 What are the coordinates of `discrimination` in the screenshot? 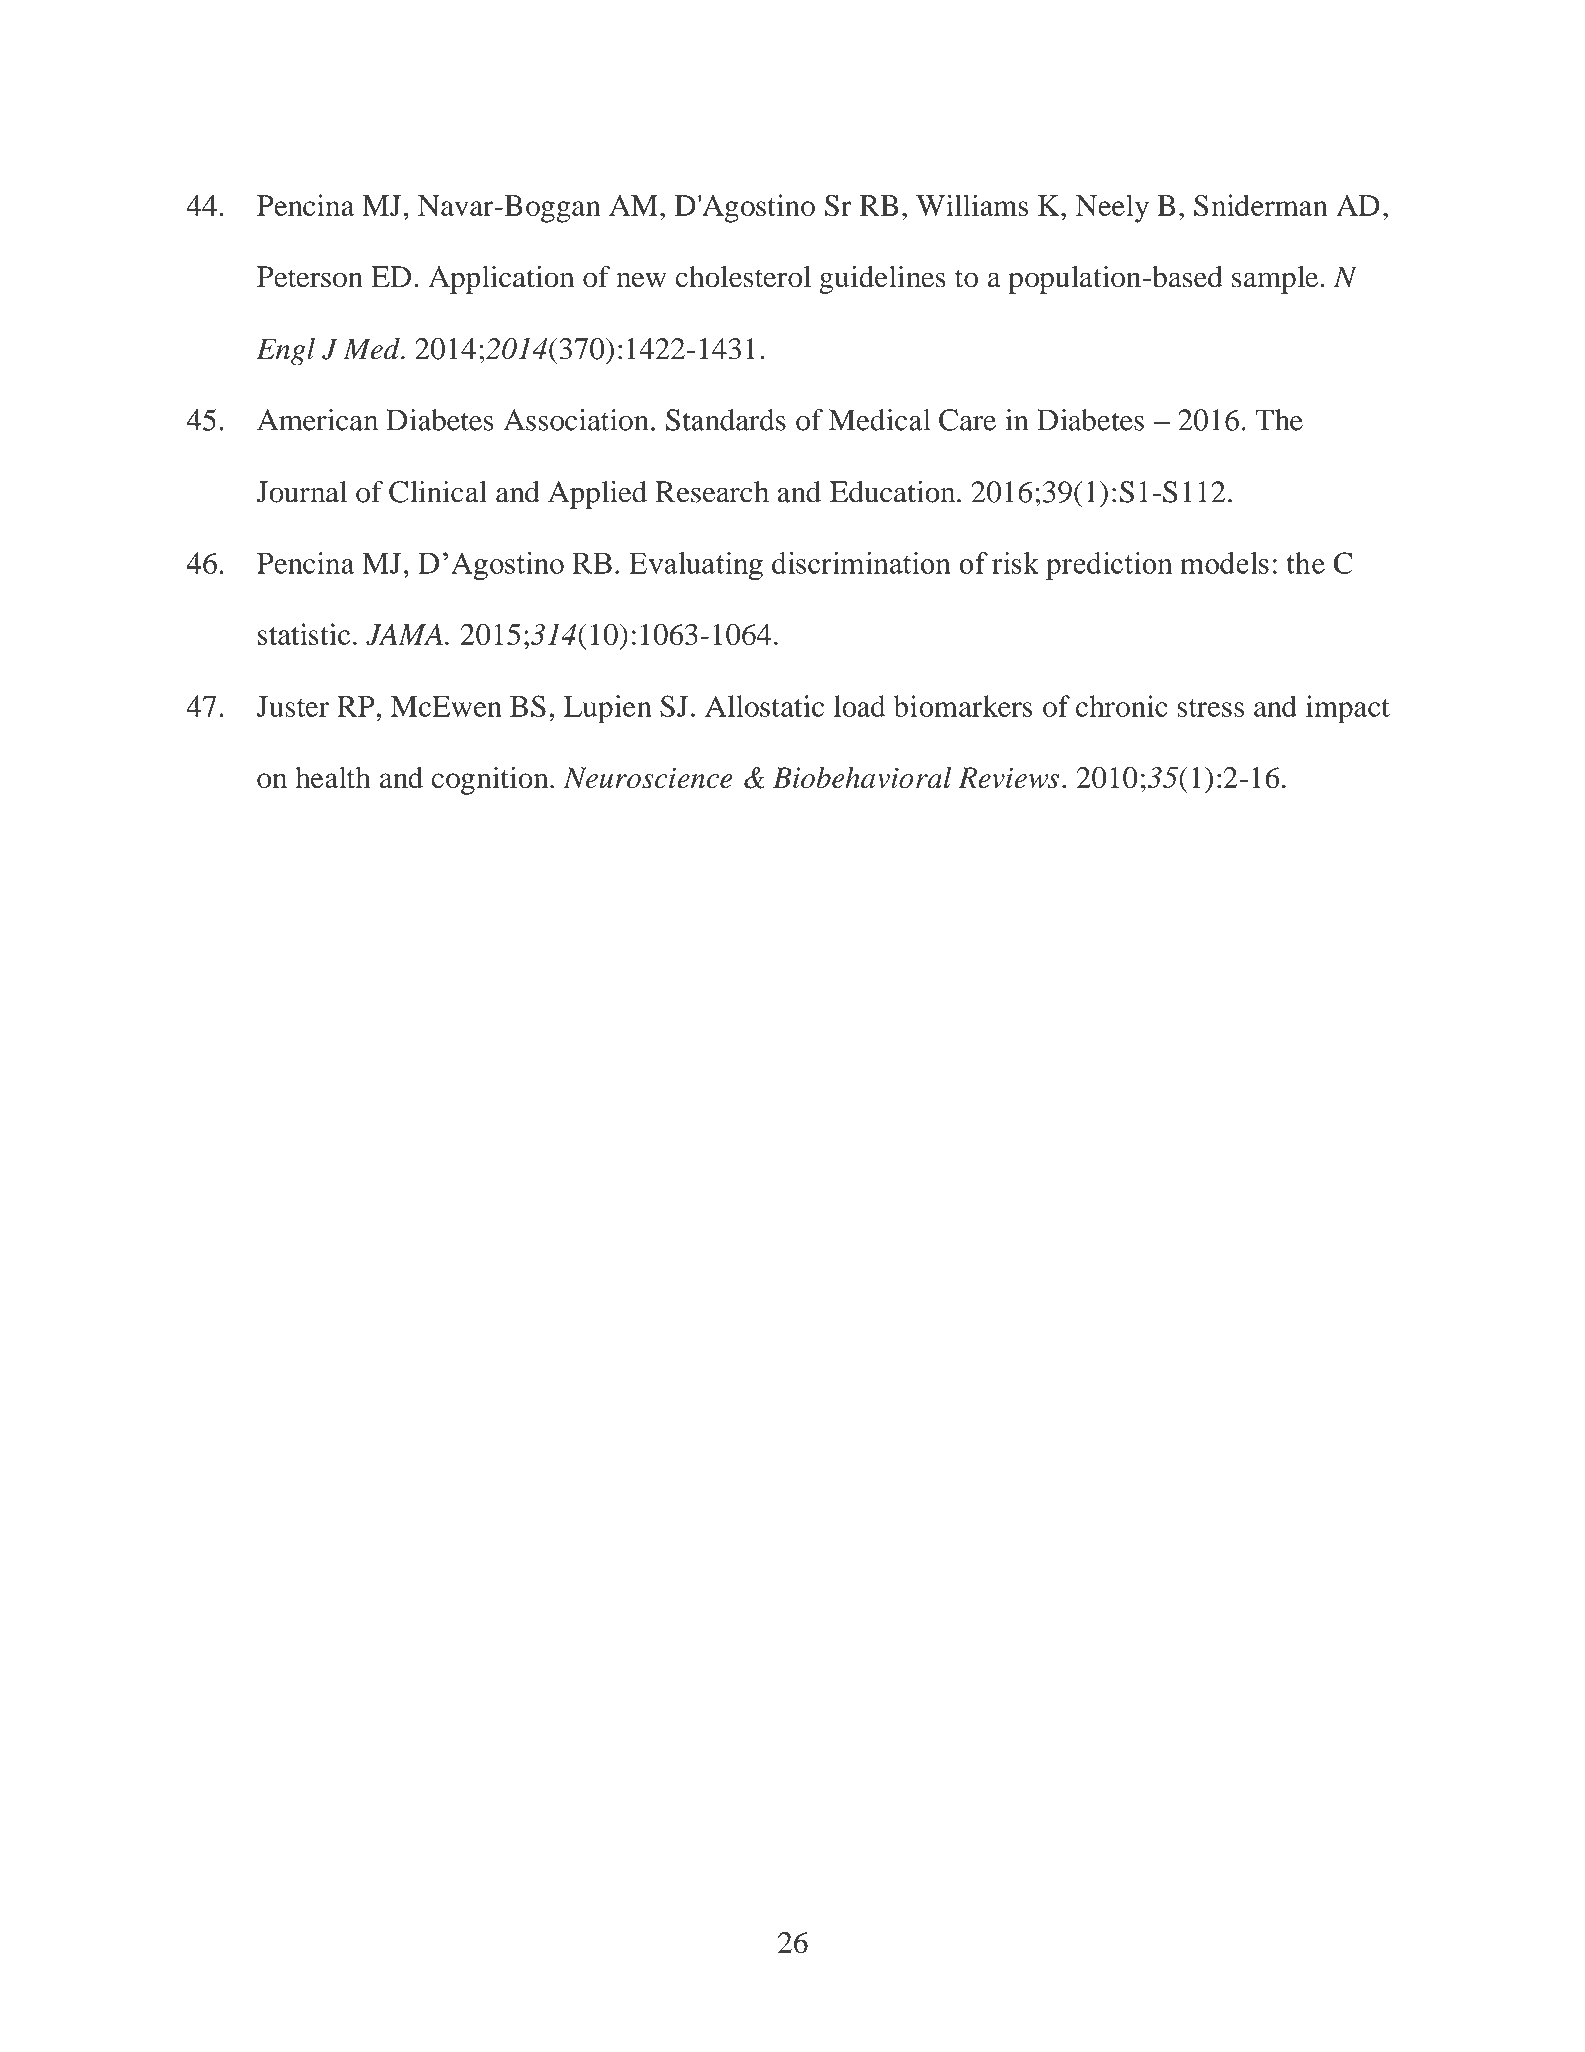 It's located at (861, 563).
